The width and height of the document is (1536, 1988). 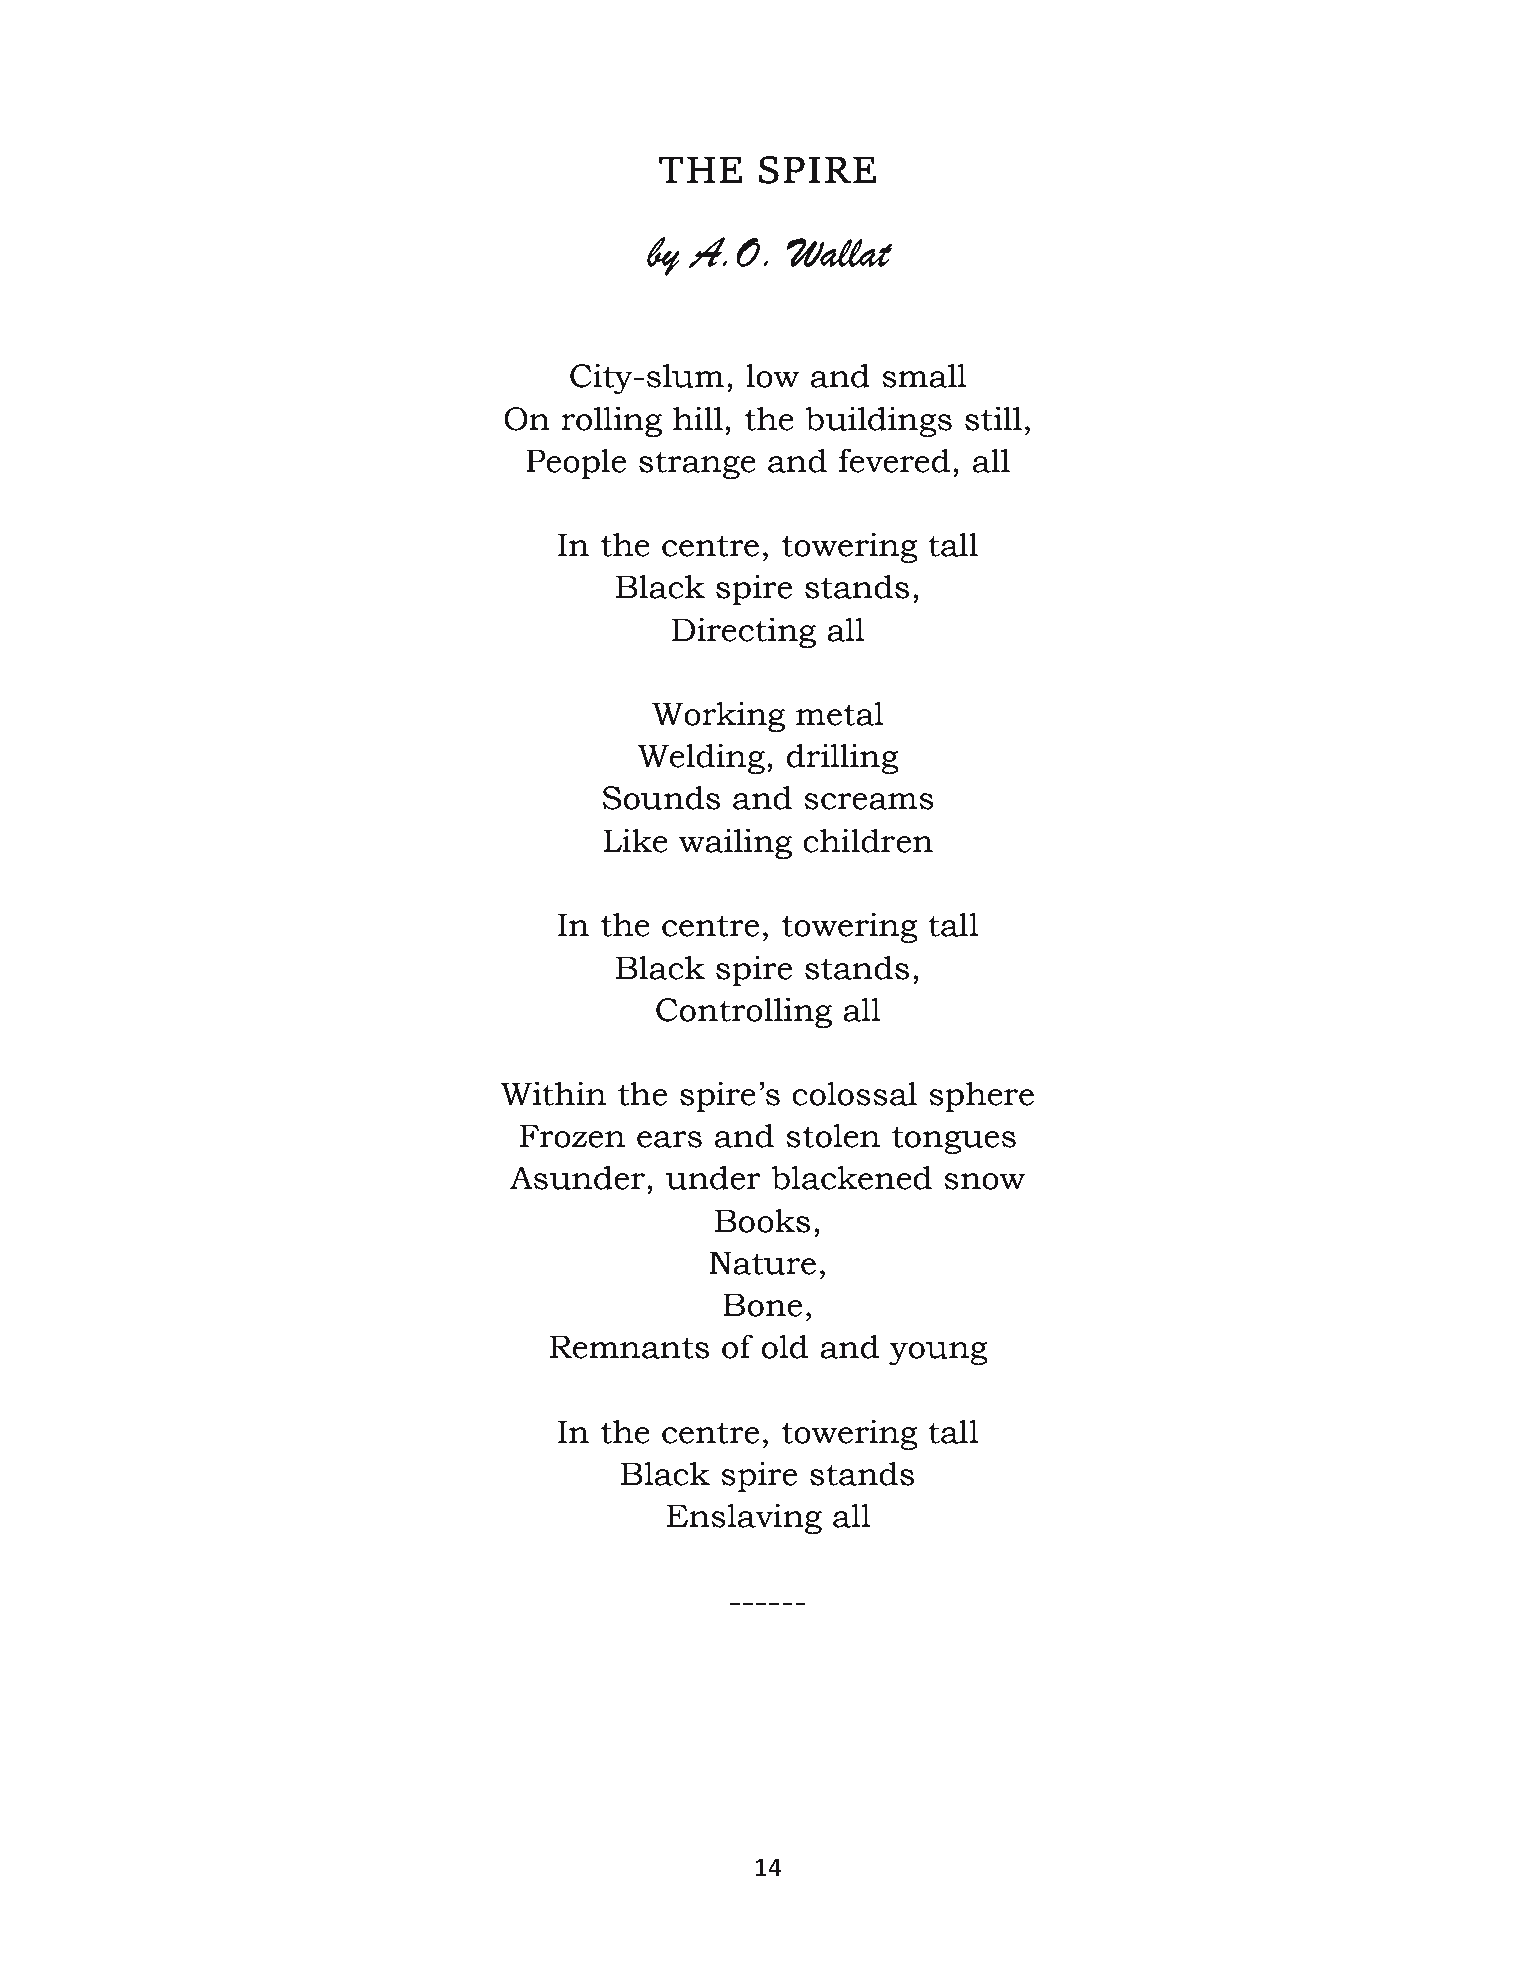 What do you see at coordinates (833, 1135) in the document?
I see `stolen` at bounding box center [833, 1135].
